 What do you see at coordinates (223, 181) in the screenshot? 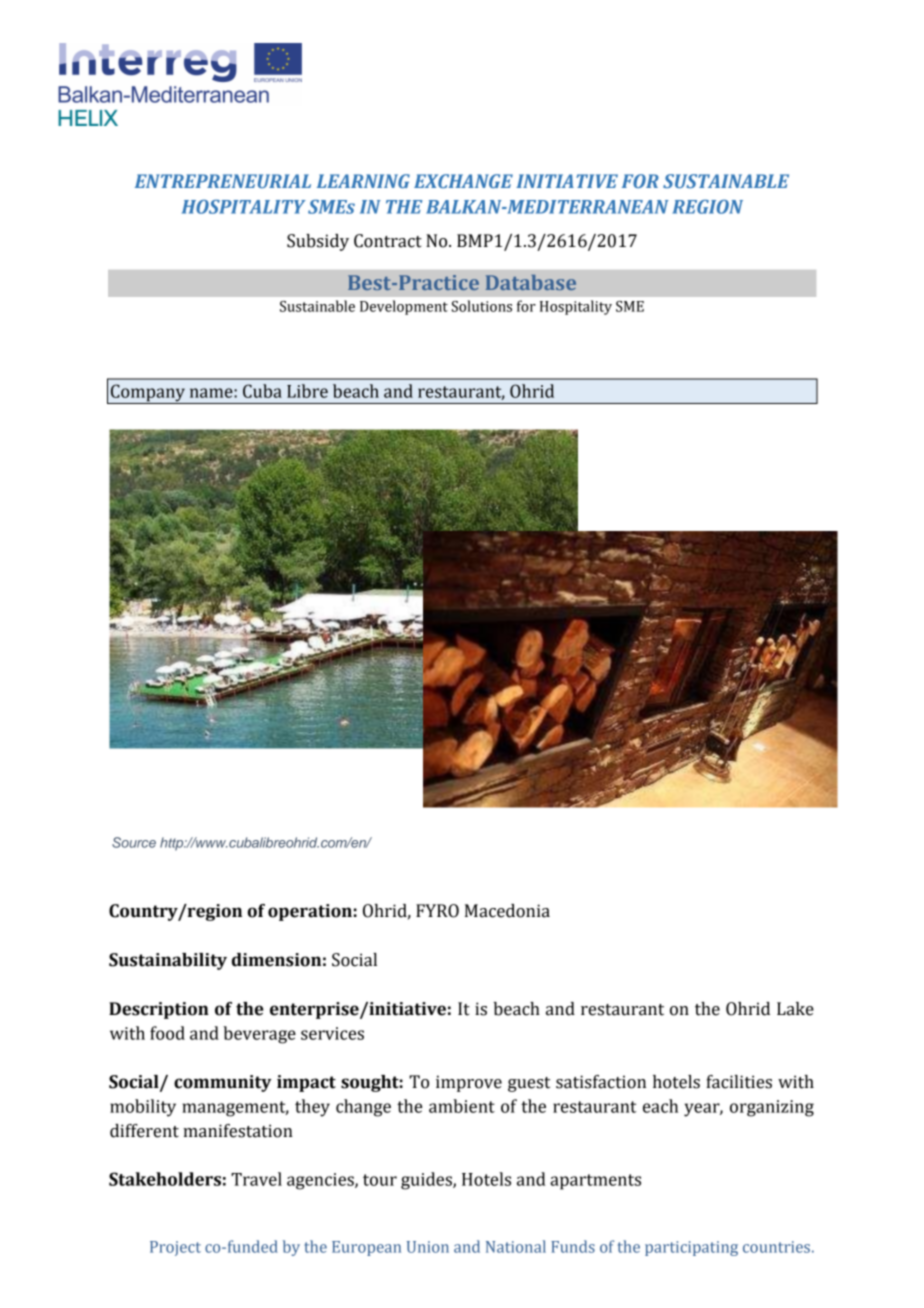
I see `ENTREPRENEURIAL` at bounding box center [223, 181].
